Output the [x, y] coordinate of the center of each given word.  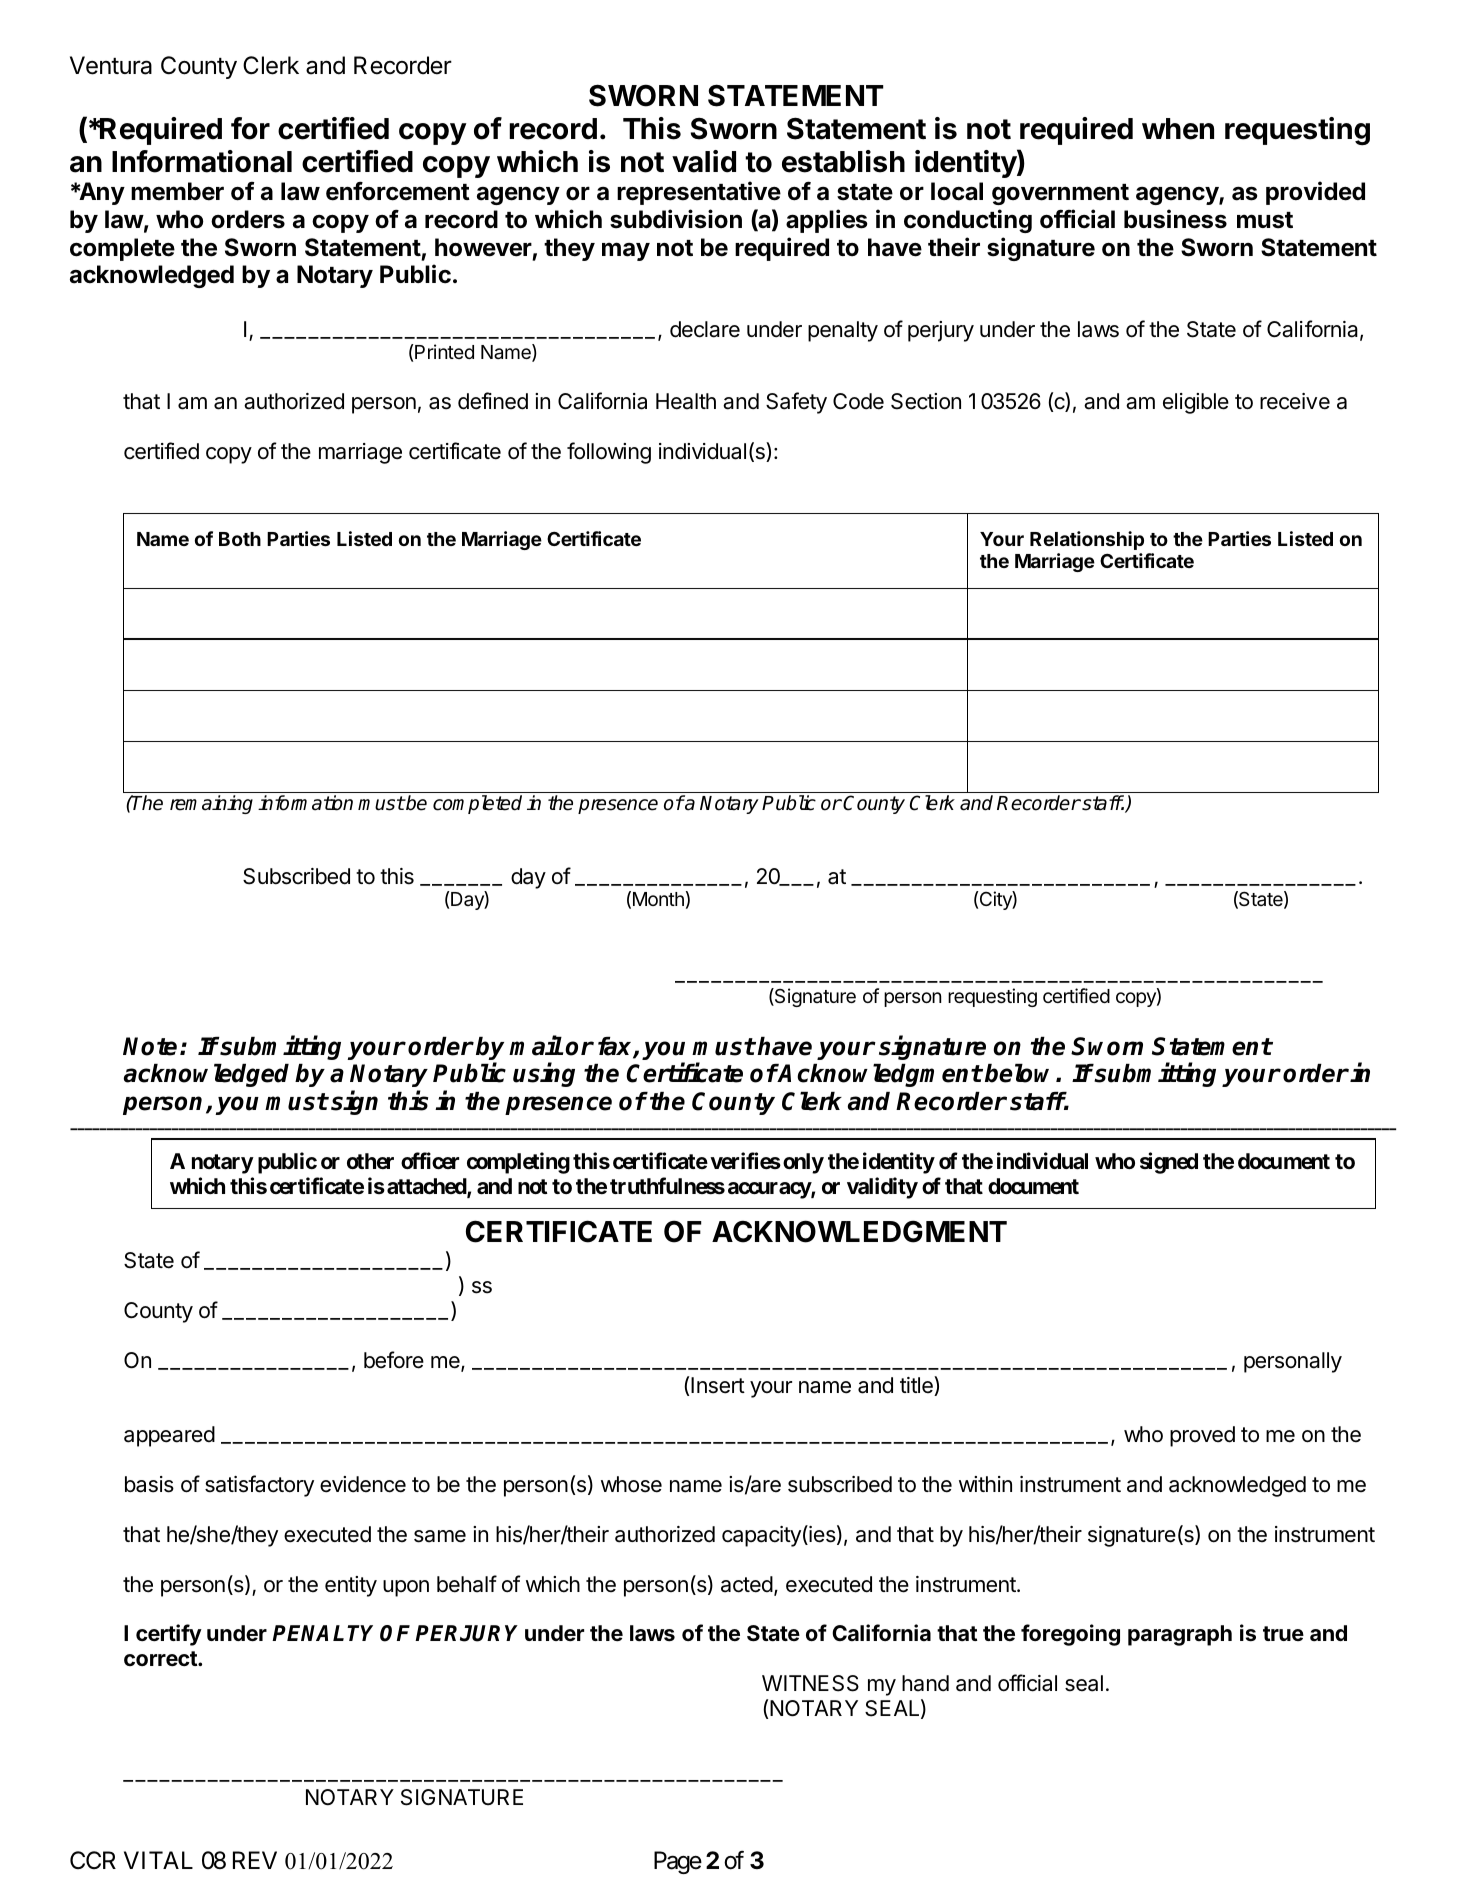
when [1178, 129]
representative [699, 193]
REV [255, 1860]
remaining [211, 804]
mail [536, 1045]
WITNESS [810, 1683]
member [177, 191]
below [1021, 1073]
